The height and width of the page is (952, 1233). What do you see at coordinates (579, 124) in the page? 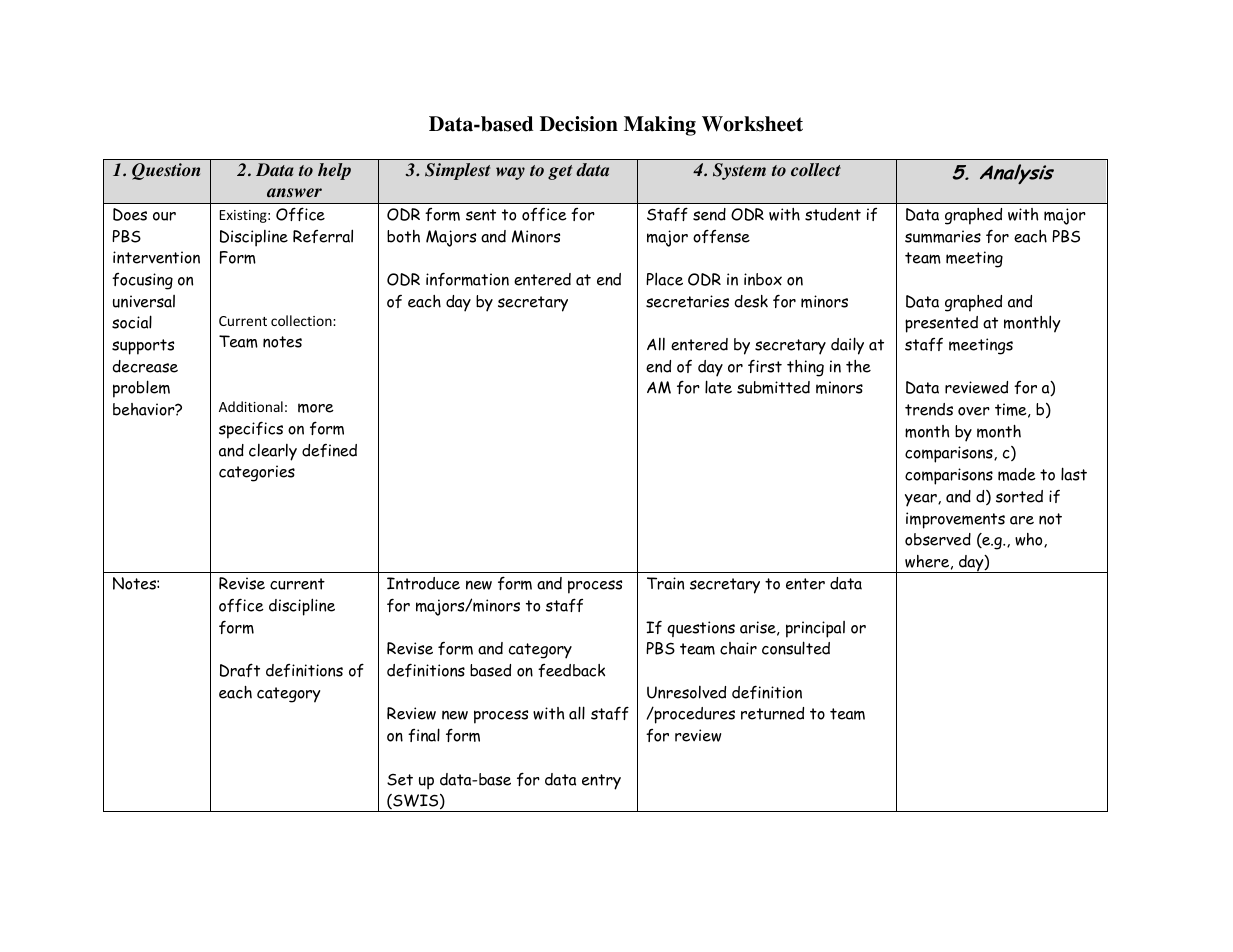
I see `Decision` at bounding box center [579, 124].
